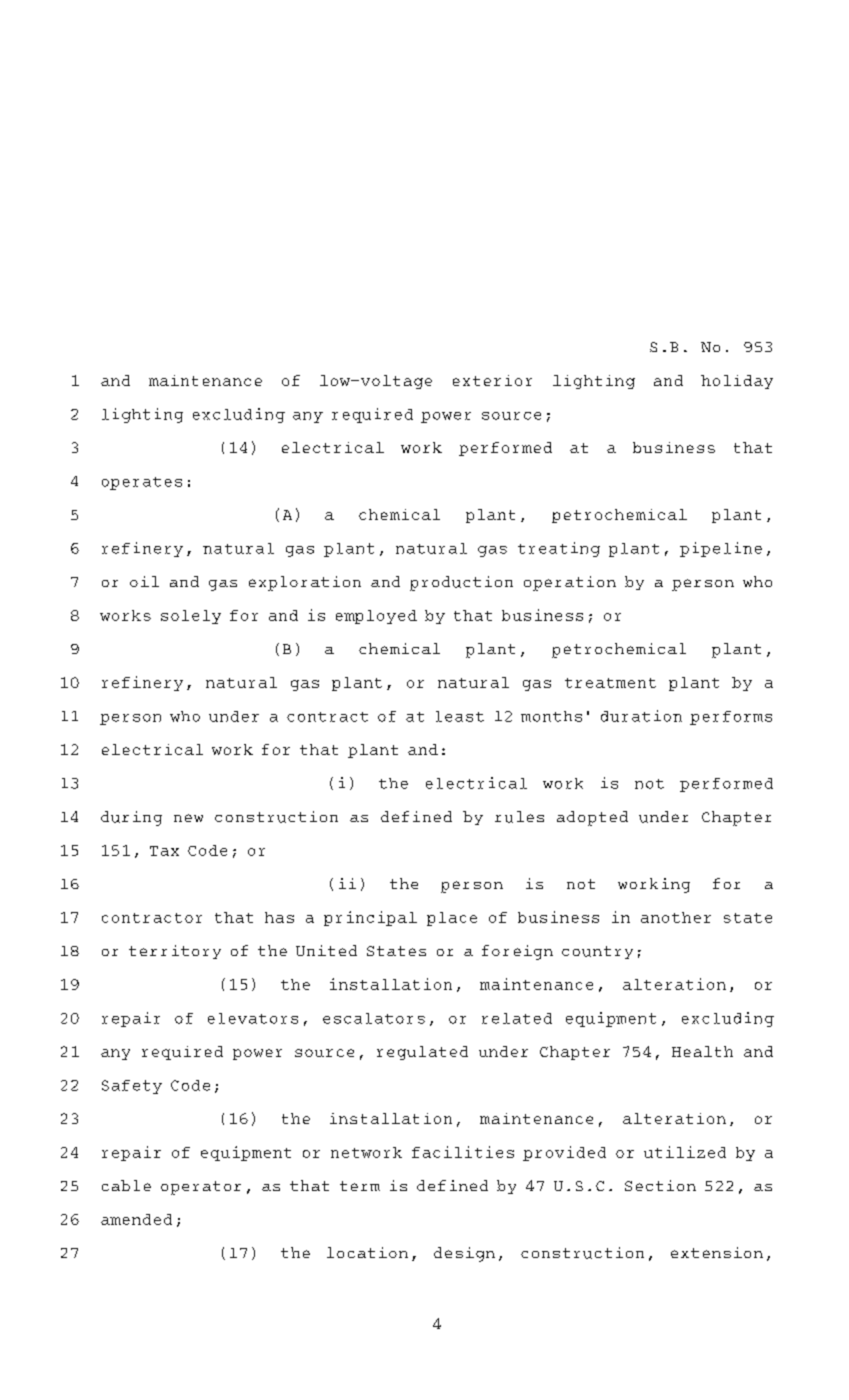 Image resolution: width=849 pixels, height=1400 pixels. I want to click on design, so click(464, 1254).
